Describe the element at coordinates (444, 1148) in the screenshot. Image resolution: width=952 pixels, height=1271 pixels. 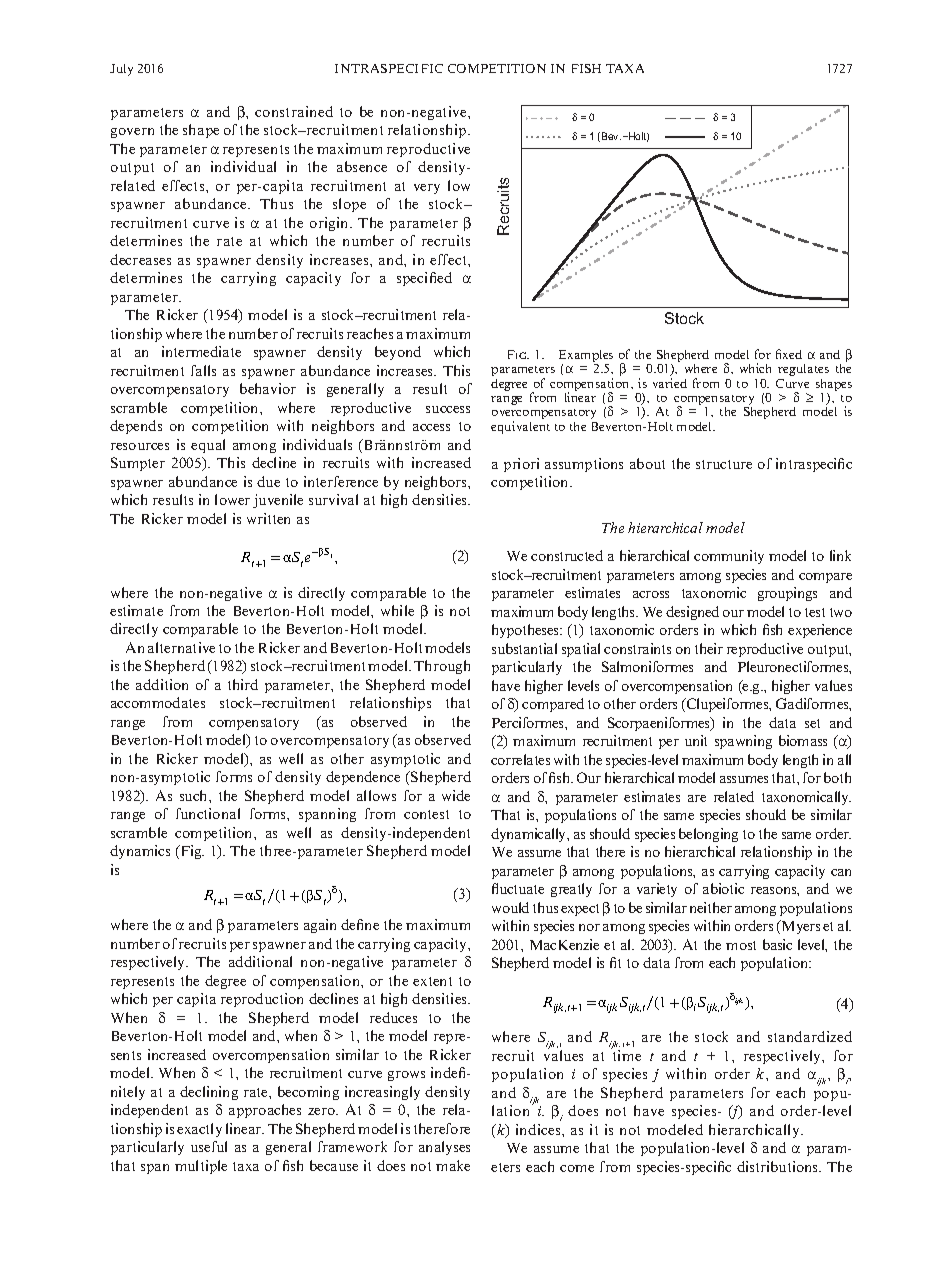
I see `analyses` at that location.
